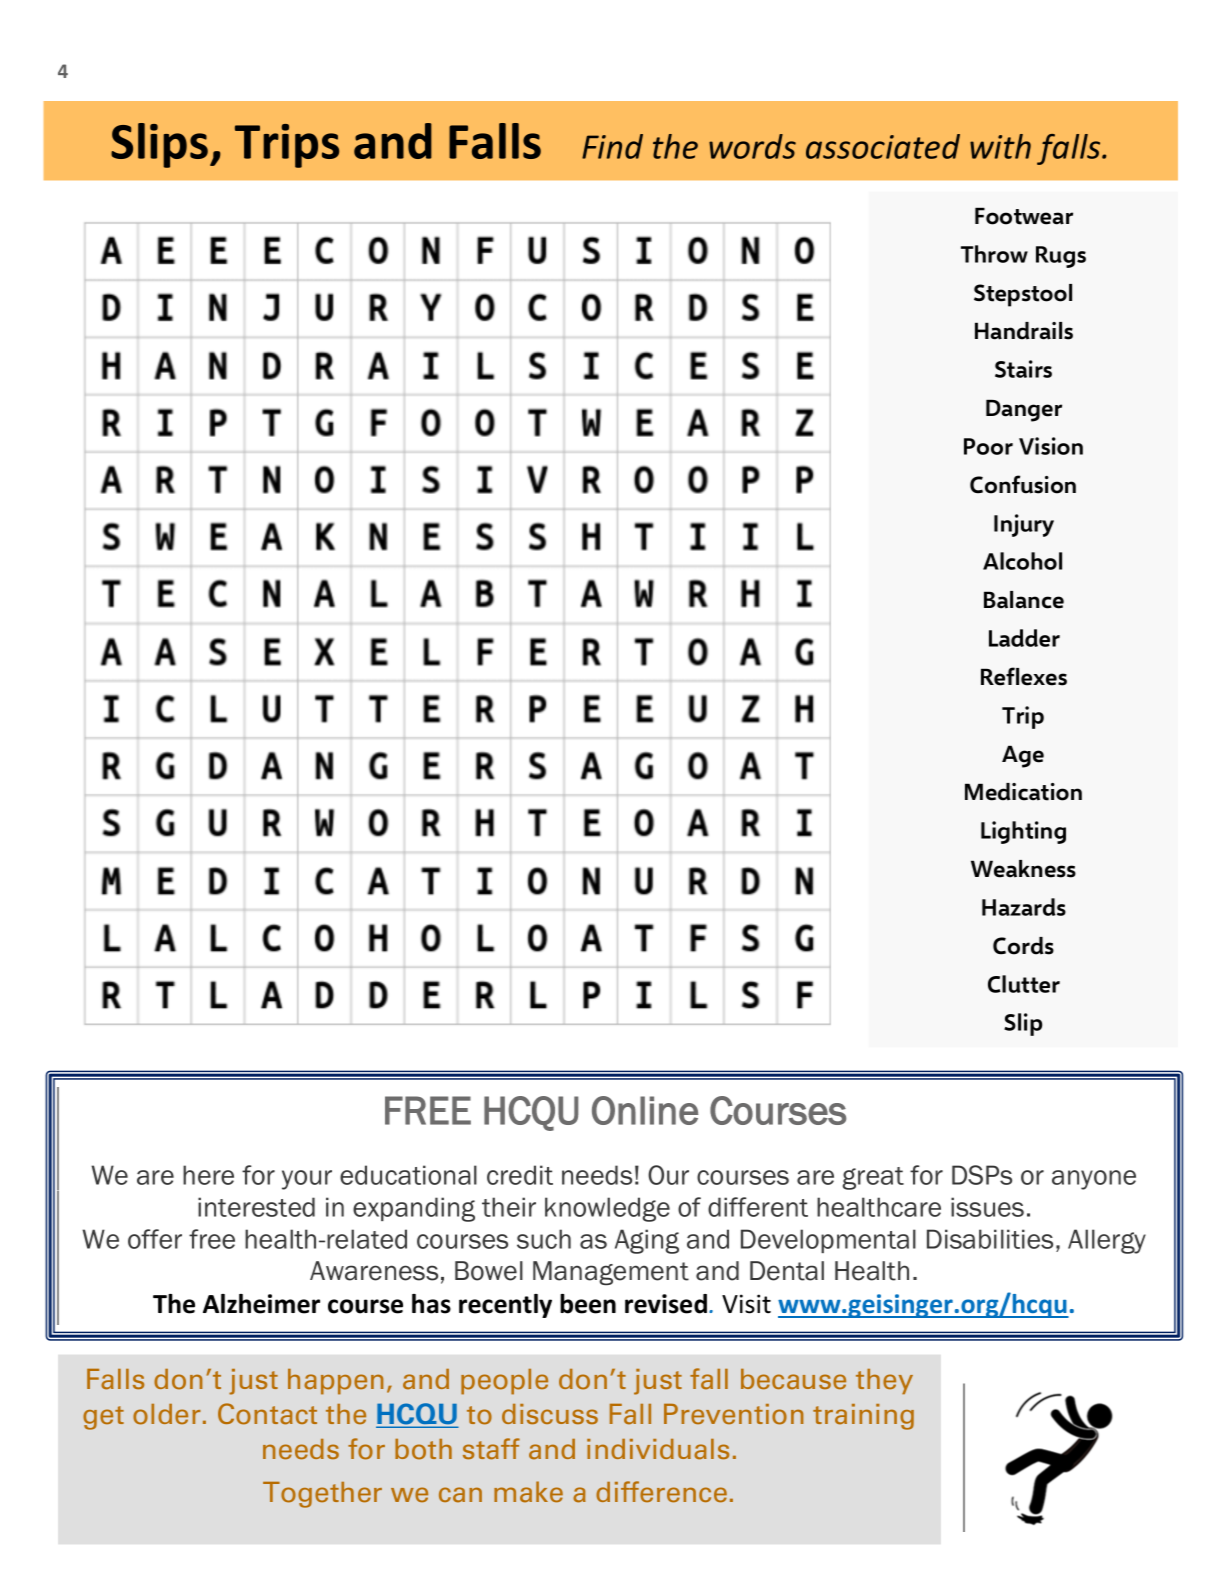  Describe the element at coordinates (1024, 984) in the image. I see `Clutter` at that location.
